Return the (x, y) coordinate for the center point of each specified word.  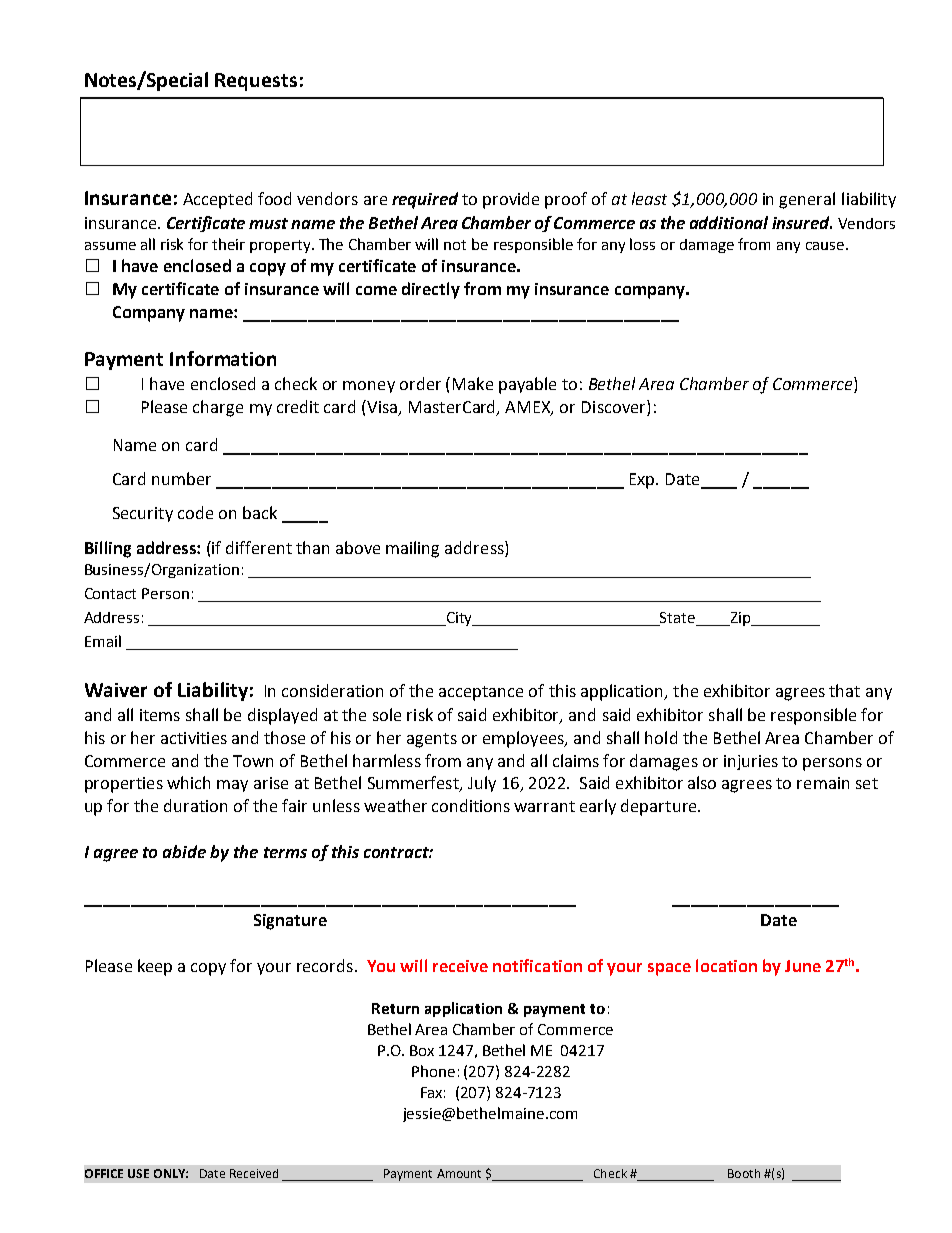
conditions (471, 805)
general (807, 200)
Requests (256, 82)
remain (823, 783)
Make (473, 383)
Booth (744, 1173)
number (181, 478)
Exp (643, 481)
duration (195, 805)
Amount (459, 1173)
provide (511, 200)
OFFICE (104, 1173)
